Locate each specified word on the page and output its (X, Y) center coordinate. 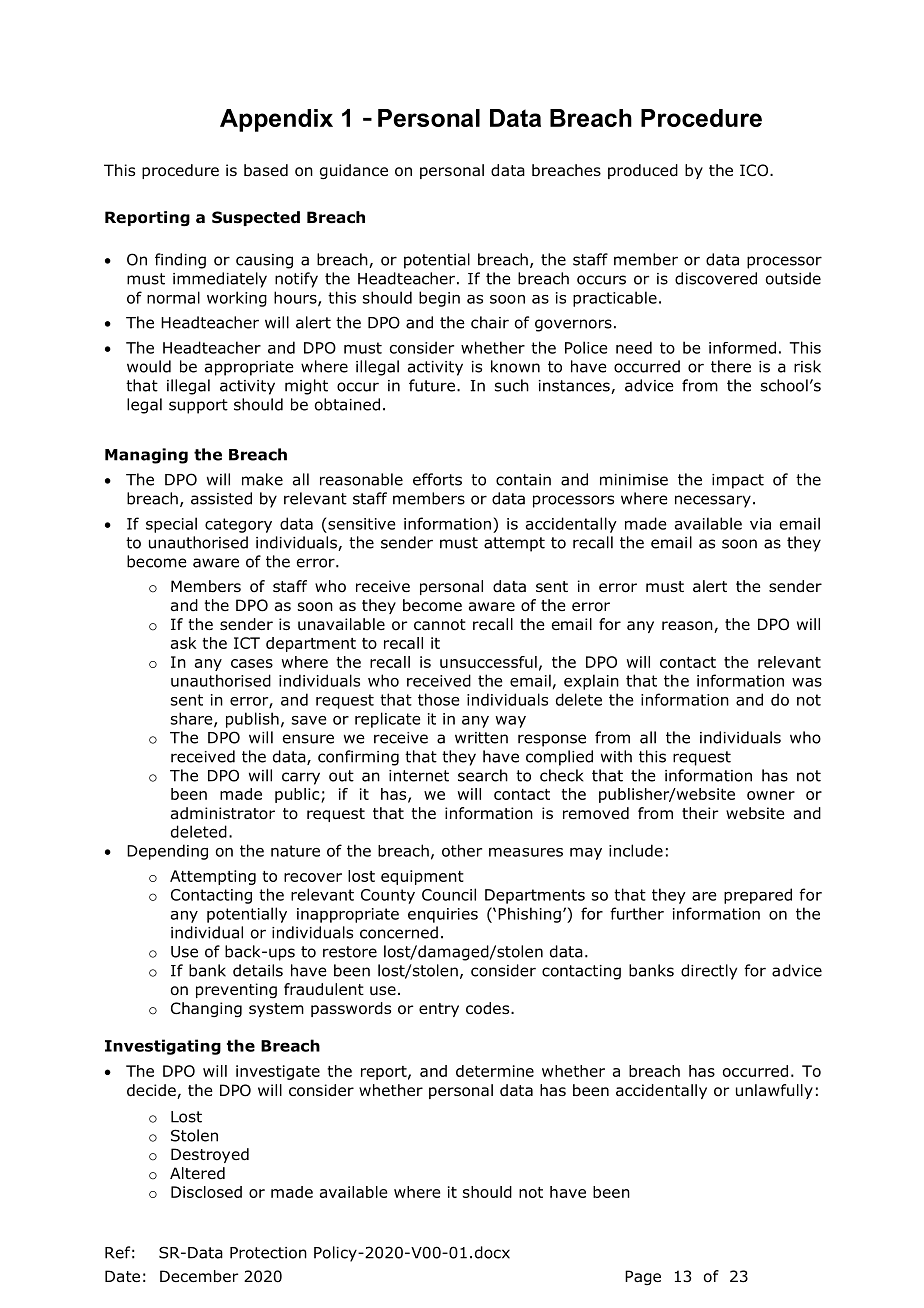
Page (643, 1277)
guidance (354, 171)
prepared (758, 896)
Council (449, 894)
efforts (437, 479)
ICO (755, 170)
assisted (221, 498)
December (199, 1276)
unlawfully (774, 1091)
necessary (713, 501)
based (266, 170)
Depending (167, 852)
